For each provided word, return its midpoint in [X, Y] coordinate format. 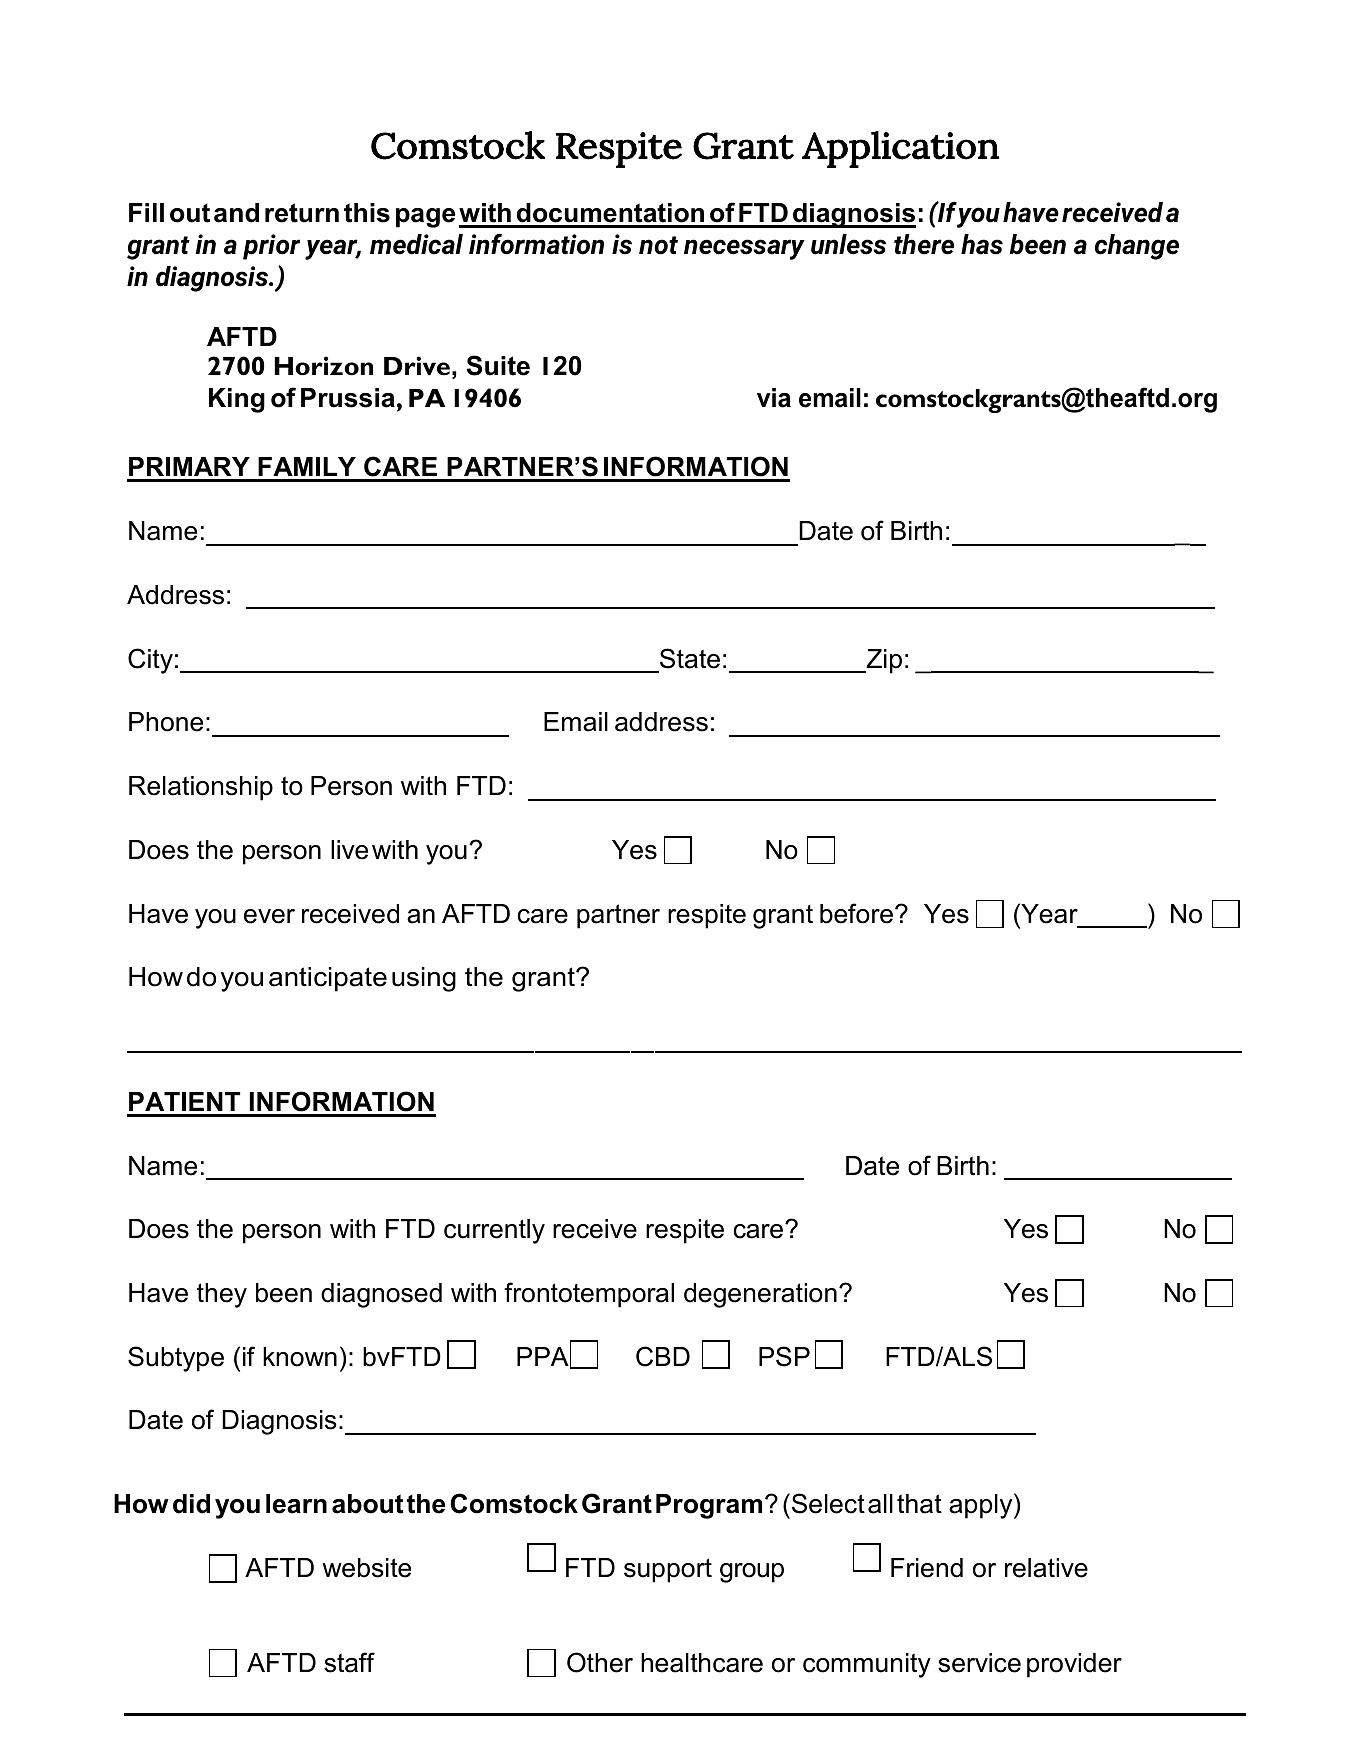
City [150, 661]
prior [271, 247]
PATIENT [184, 1101]
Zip [883, 661]
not [658, 245]
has [982, 244]
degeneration [760, 1295]
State [690, 658]
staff [349, 1662]
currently [494, 1231]
